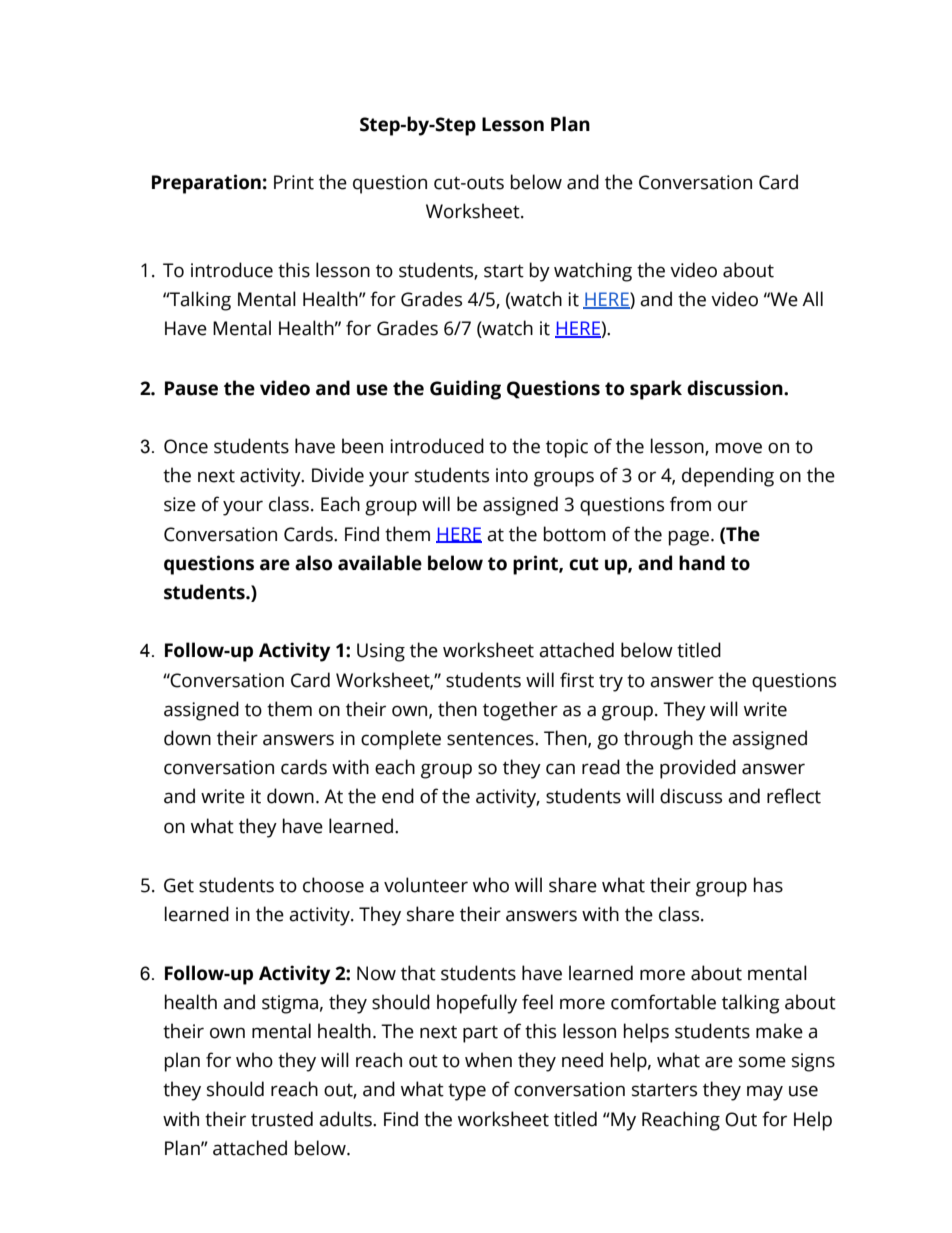  Describe the element at coordinates (698, 769) in the screenshot. I see `provided` at that location.
